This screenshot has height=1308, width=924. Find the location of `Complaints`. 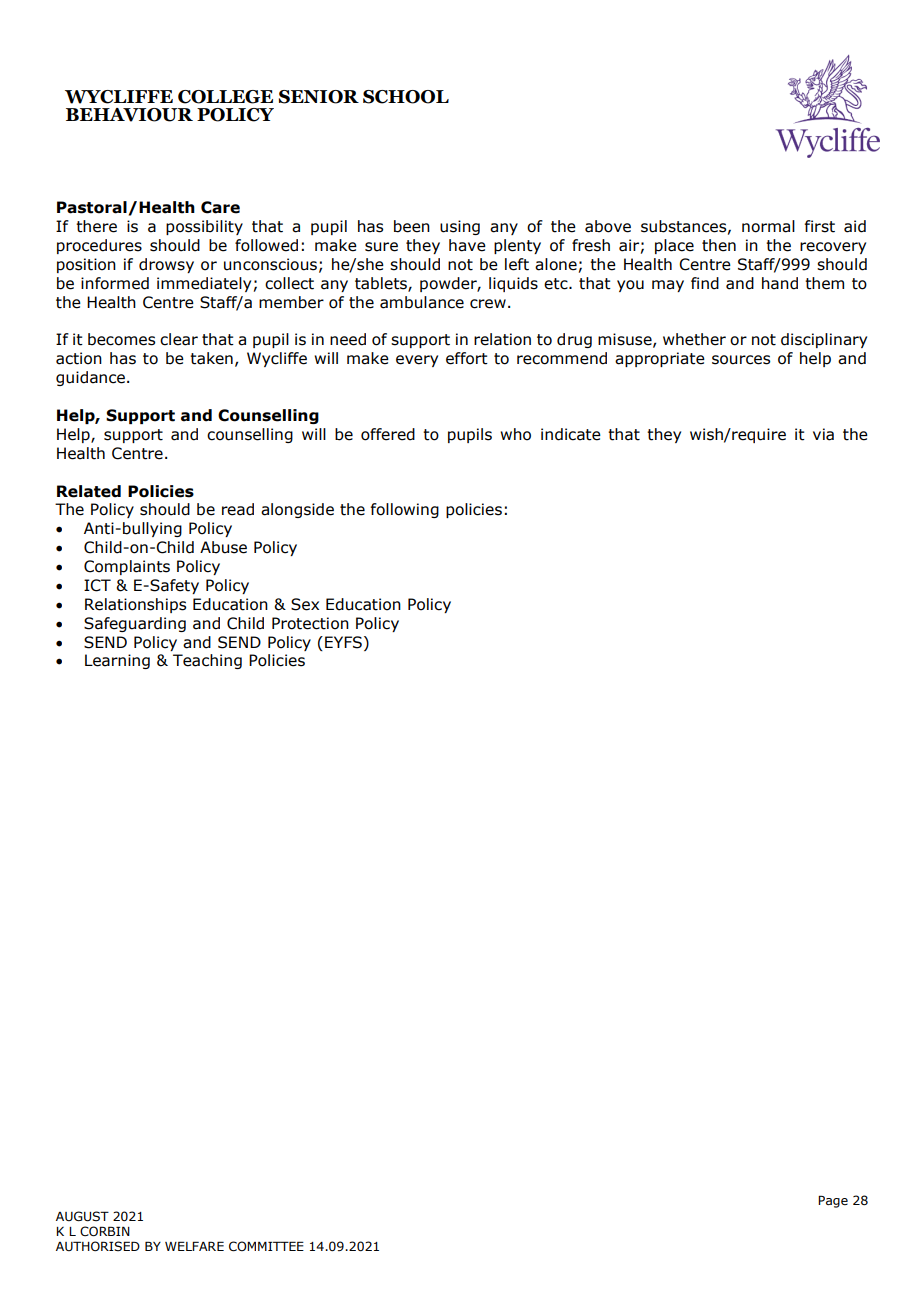

Complaints is located at coordinates (127, 567).
